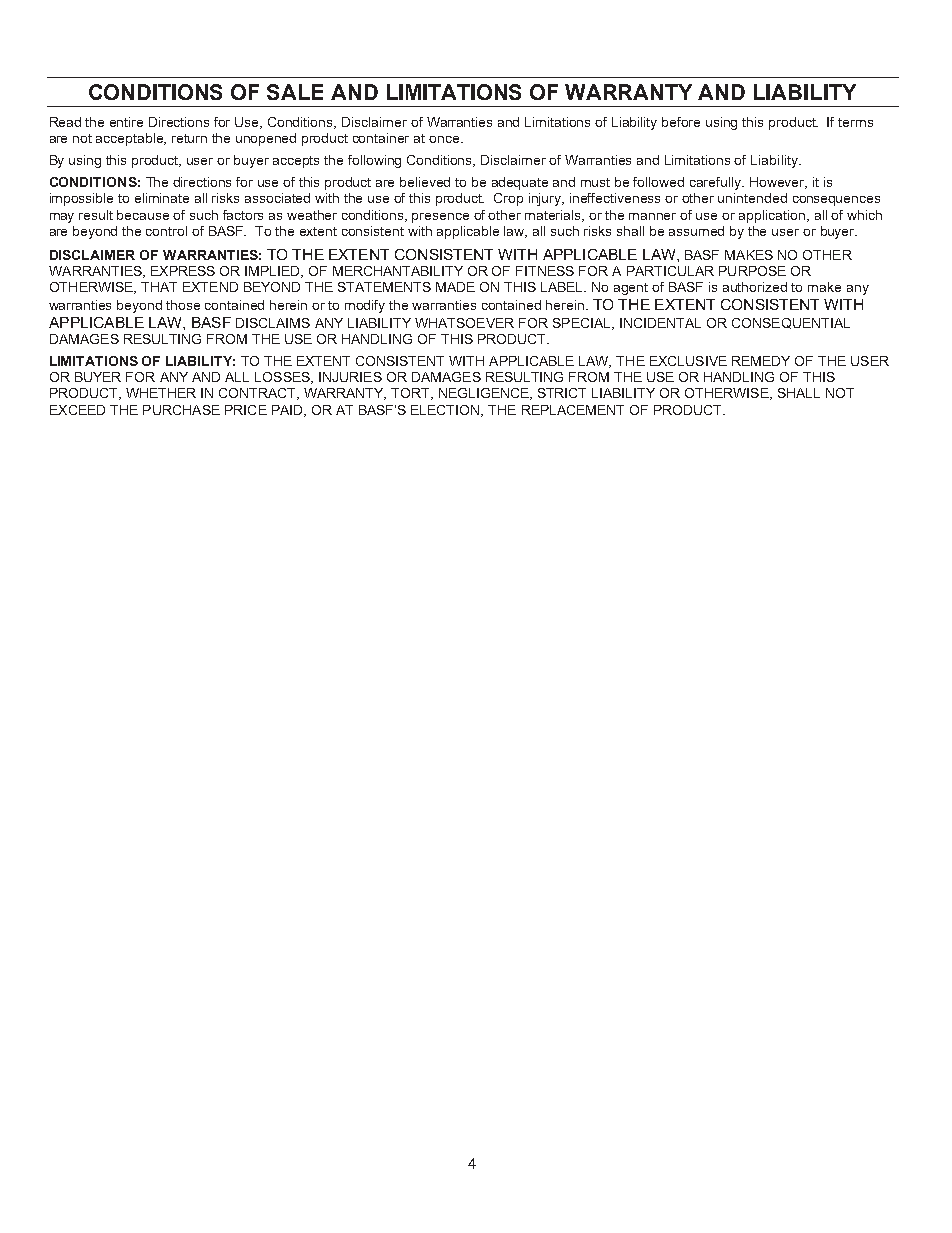  What do you see at coordinates (791, 323) in the image?
I see `CONSEQUENTIAL` at bounding box center [791, 323].
